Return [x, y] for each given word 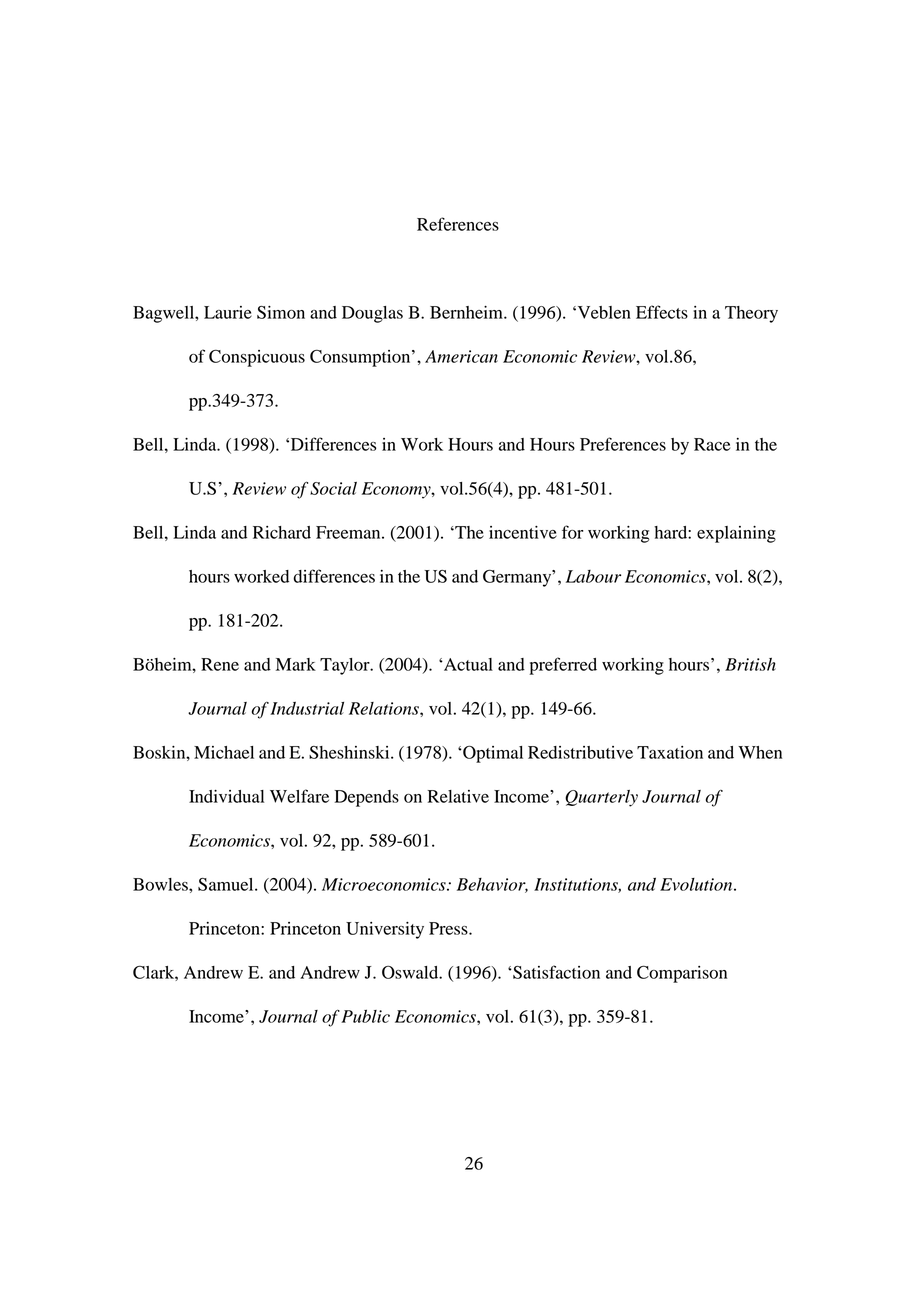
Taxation [670, 752]
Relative [458, 796]
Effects [662, 312]
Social [333, 488]
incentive [523, 532]
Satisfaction [555, 972]
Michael [224, 752]
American [461, 356]
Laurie [228, 312]
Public [365, 1016]
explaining [736, 534]
